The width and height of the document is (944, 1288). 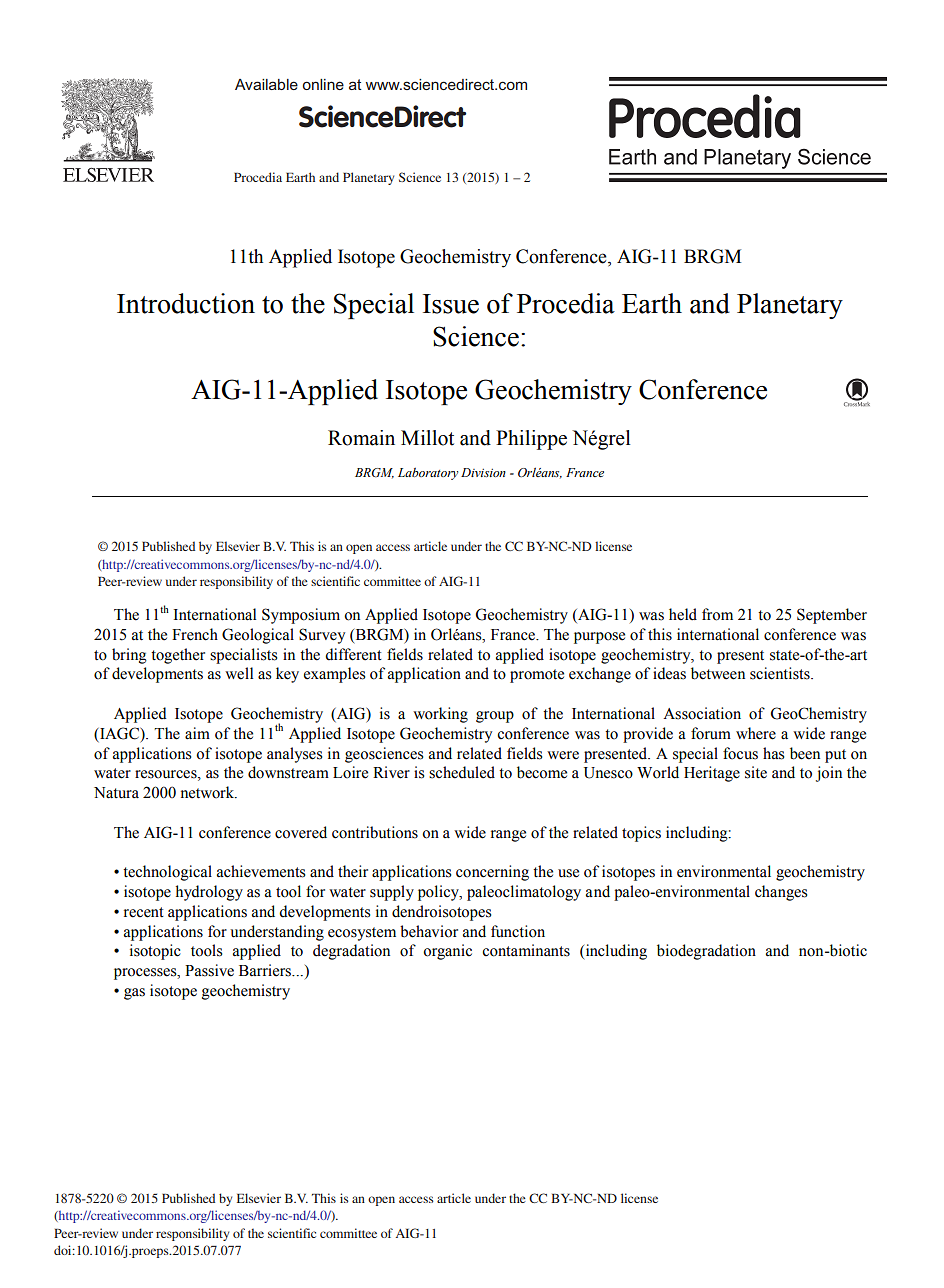 I want to click on group, so click(x=495, y=717).
